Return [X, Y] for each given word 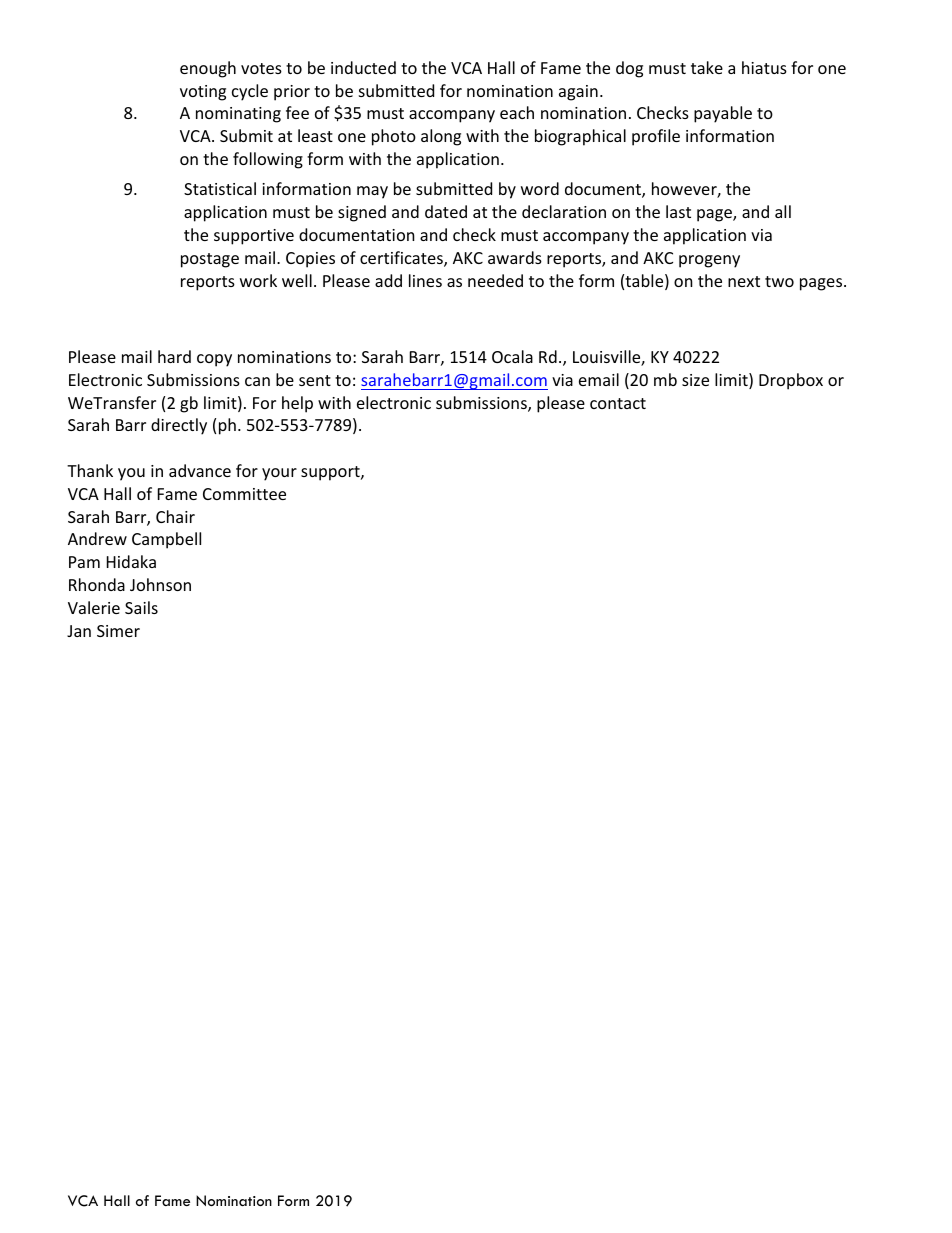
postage [210, 260]
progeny [709, 261]
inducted [363, 67]
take [707, 67]
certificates [402, 259]
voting [203, 93]
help [297, 404]
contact [618, 403]
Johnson [160, 584]
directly [179, 426]
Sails [141, 607]
